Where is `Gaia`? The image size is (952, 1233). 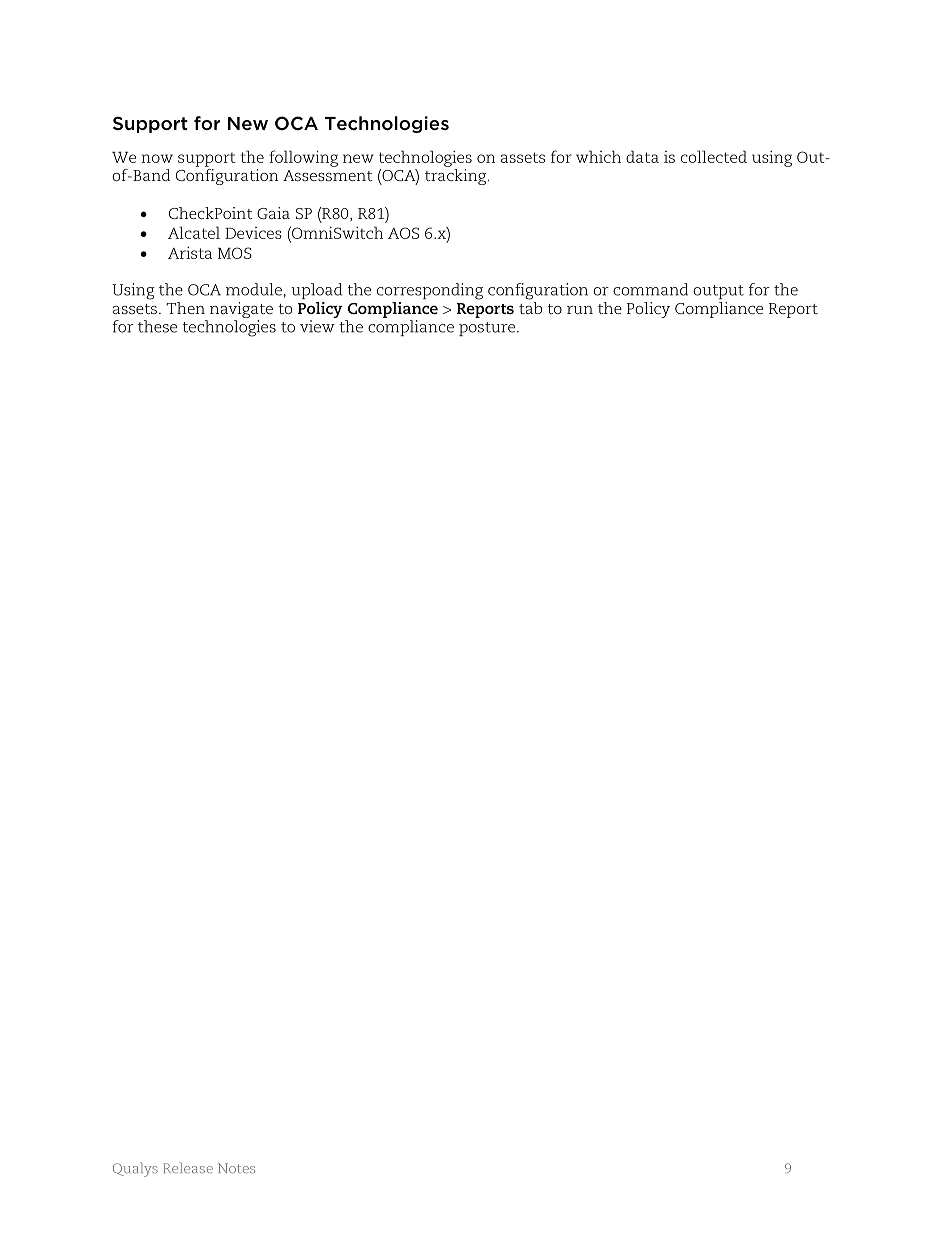 Gaia is located at coordinates (273, 213).
